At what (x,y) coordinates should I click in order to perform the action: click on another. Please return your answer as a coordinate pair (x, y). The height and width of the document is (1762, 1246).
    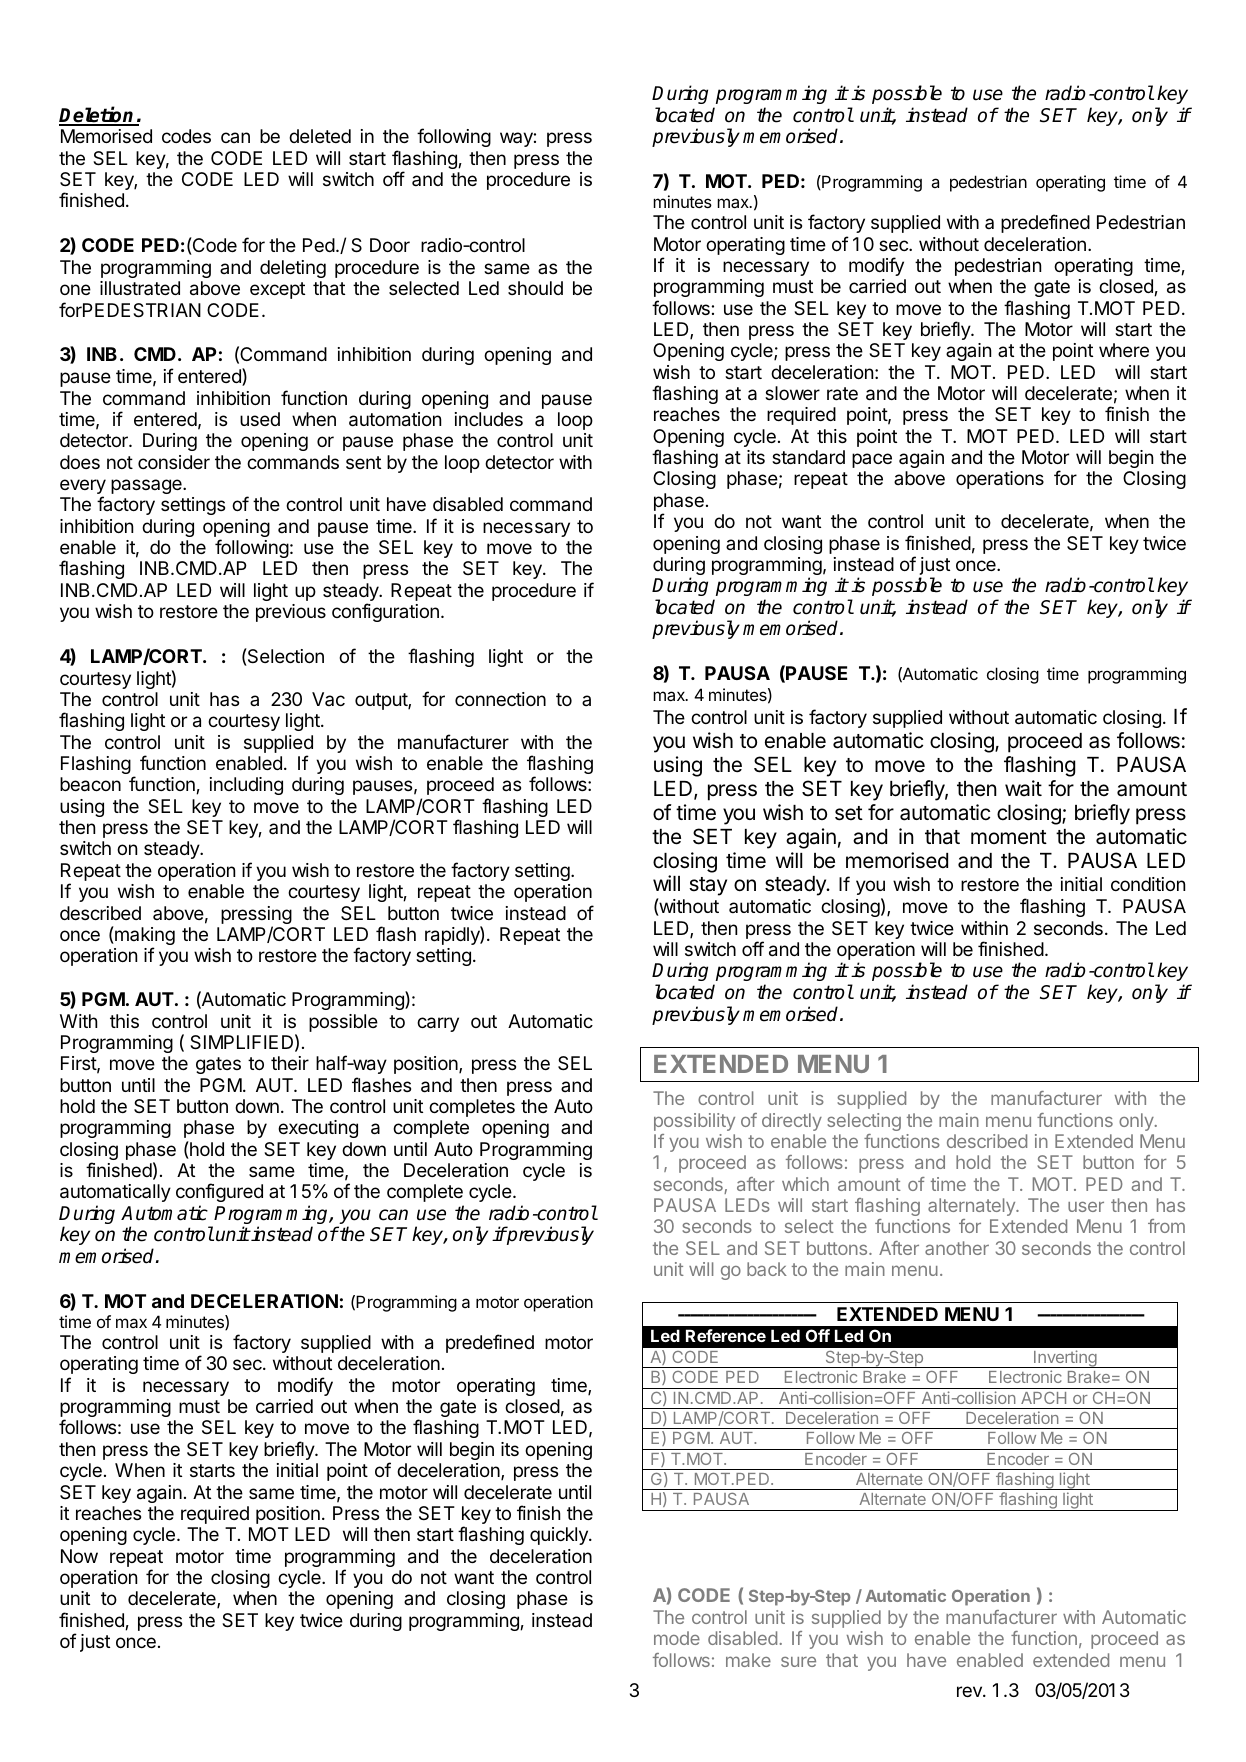
    Looking at the image, I should click on (957, 1248).
